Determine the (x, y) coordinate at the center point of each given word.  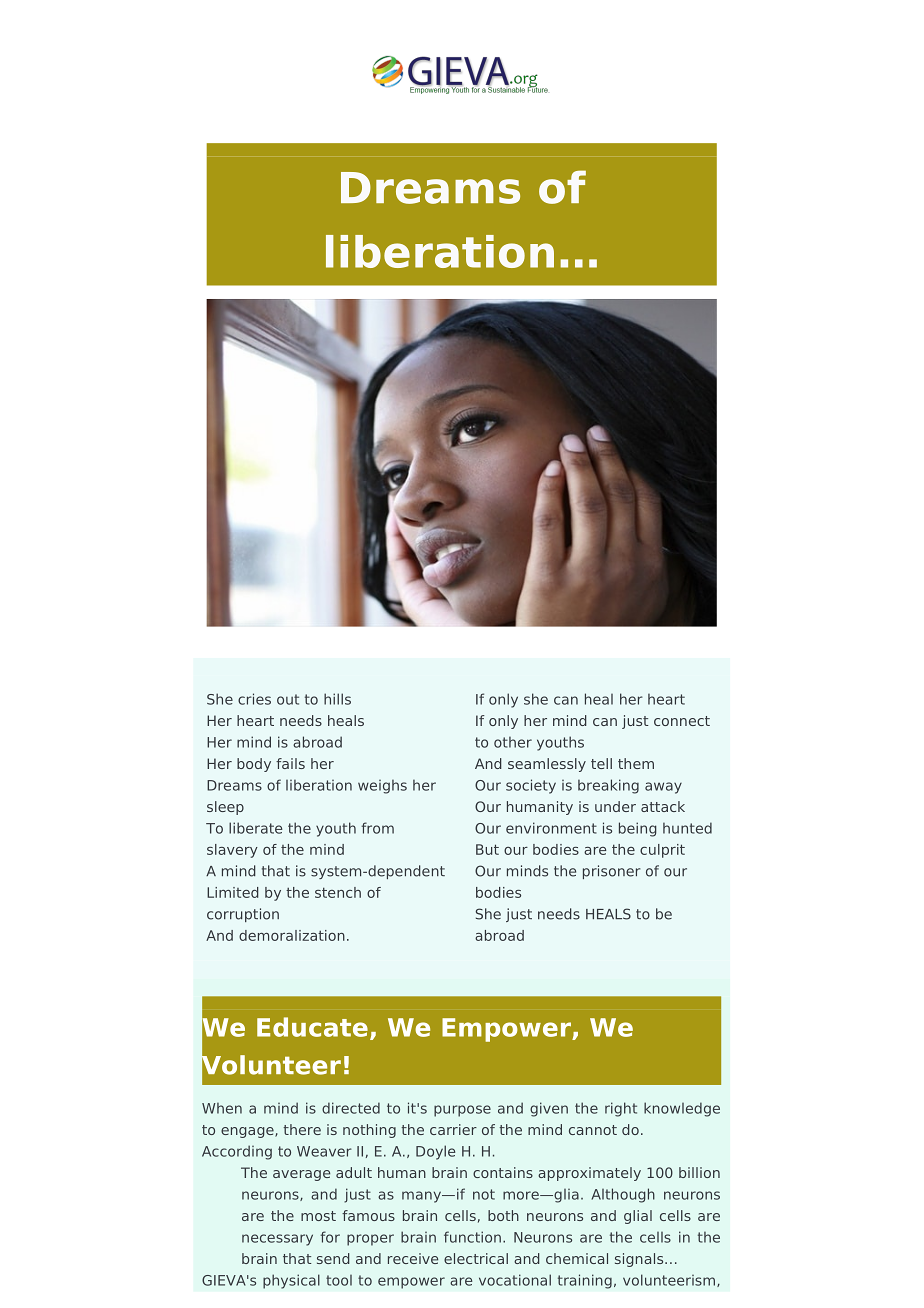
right (621, 1109)
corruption (243, 915)
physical (291, 1281)
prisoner (612, 872)
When (222, 1108)
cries (254, 699)
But (487, 849)
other (513, 742)
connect (682, 721)
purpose (462, 1111)
